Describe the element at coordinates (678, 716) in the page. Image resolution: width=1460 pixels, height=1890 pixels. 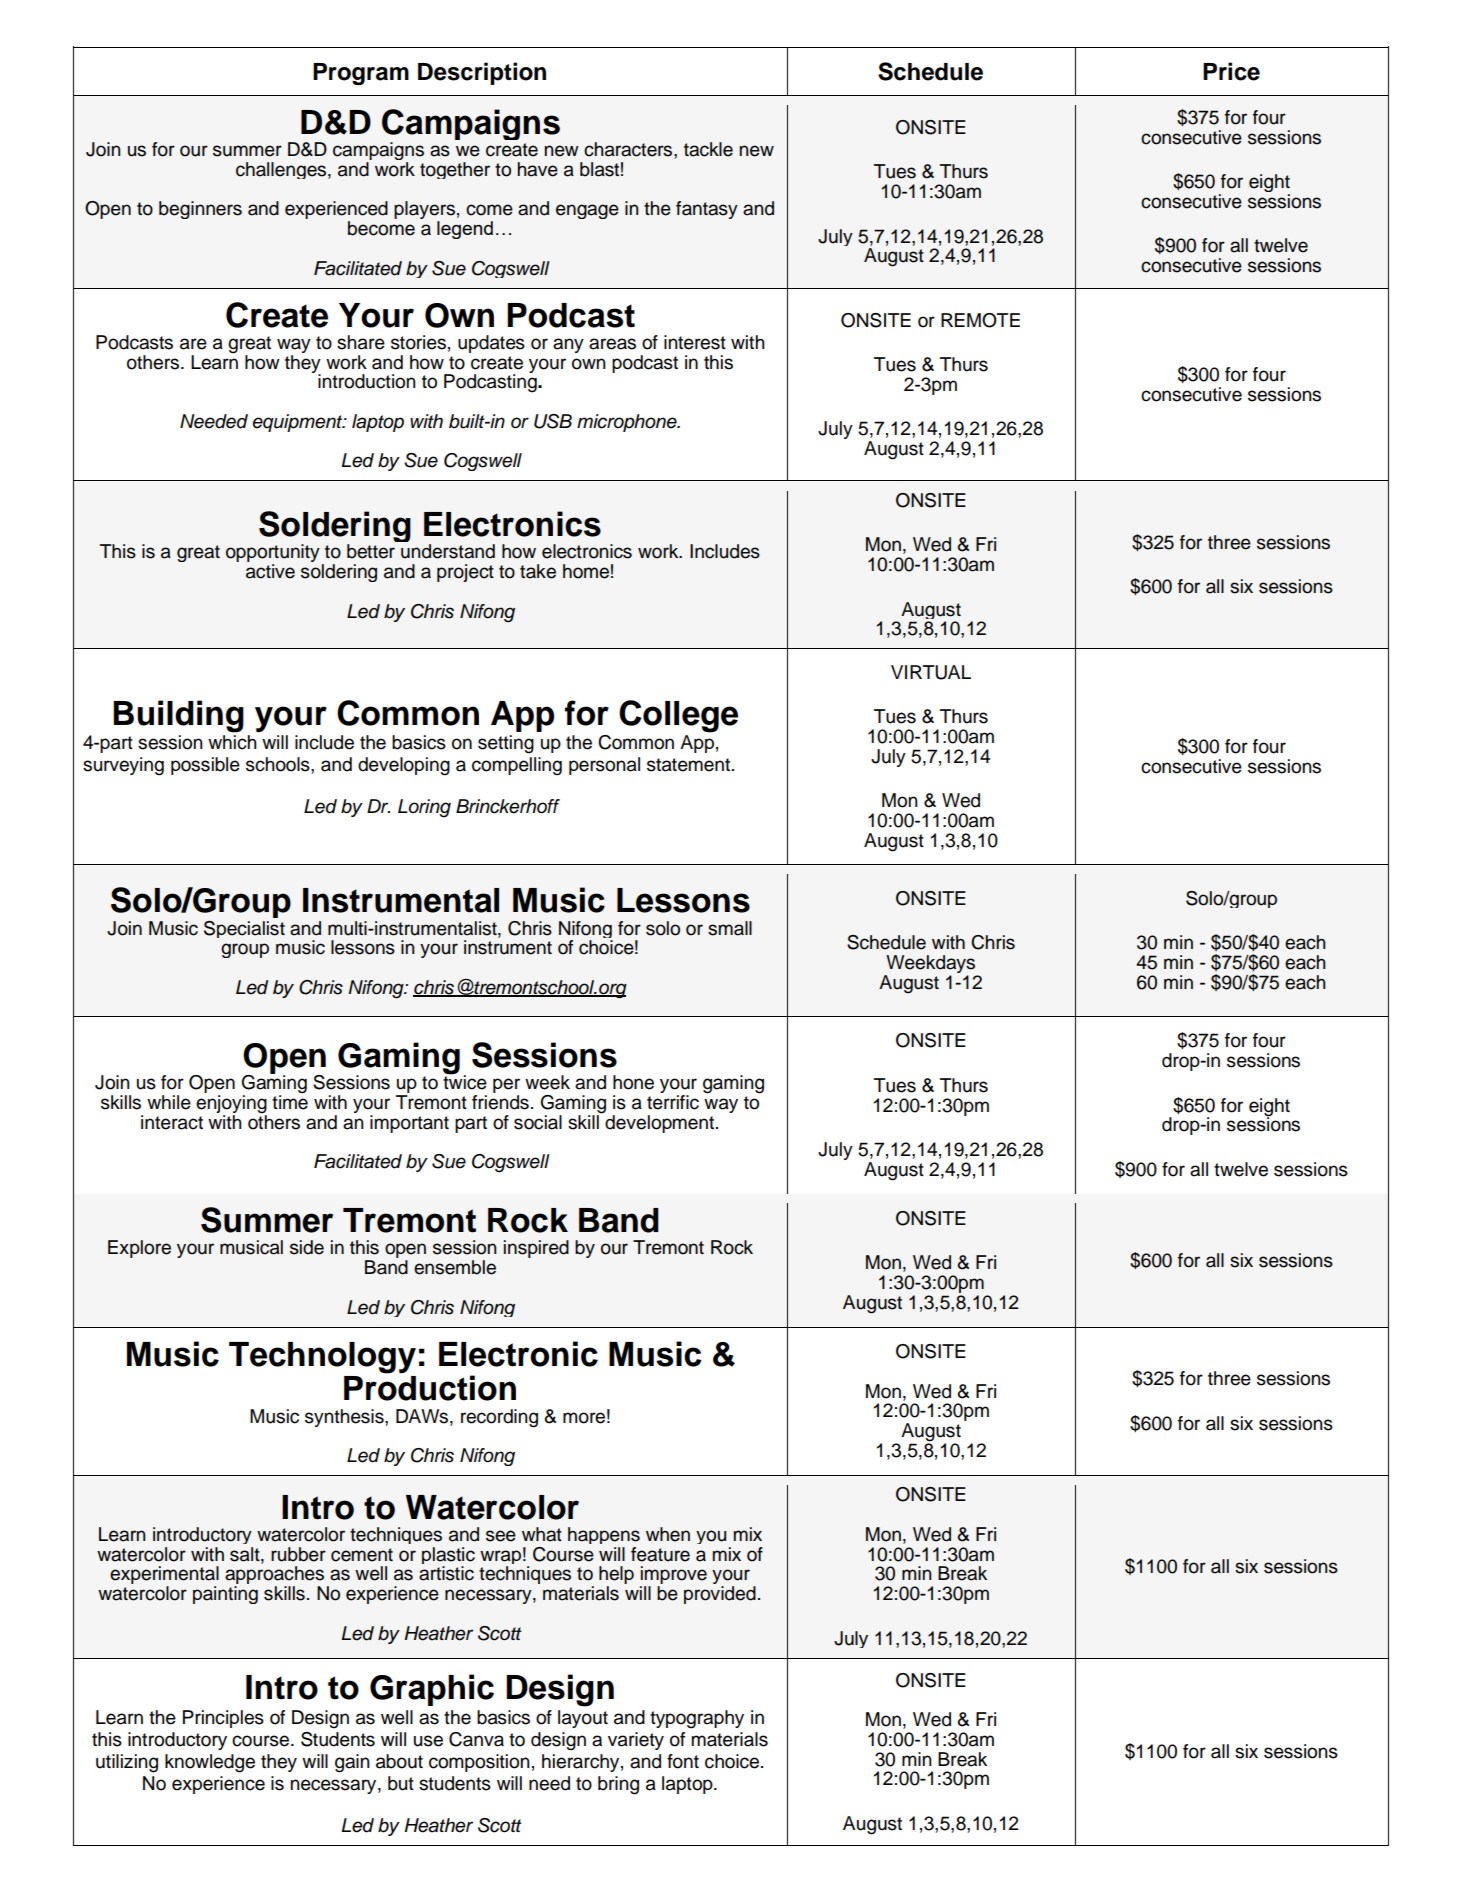
I see `College` at that location.
